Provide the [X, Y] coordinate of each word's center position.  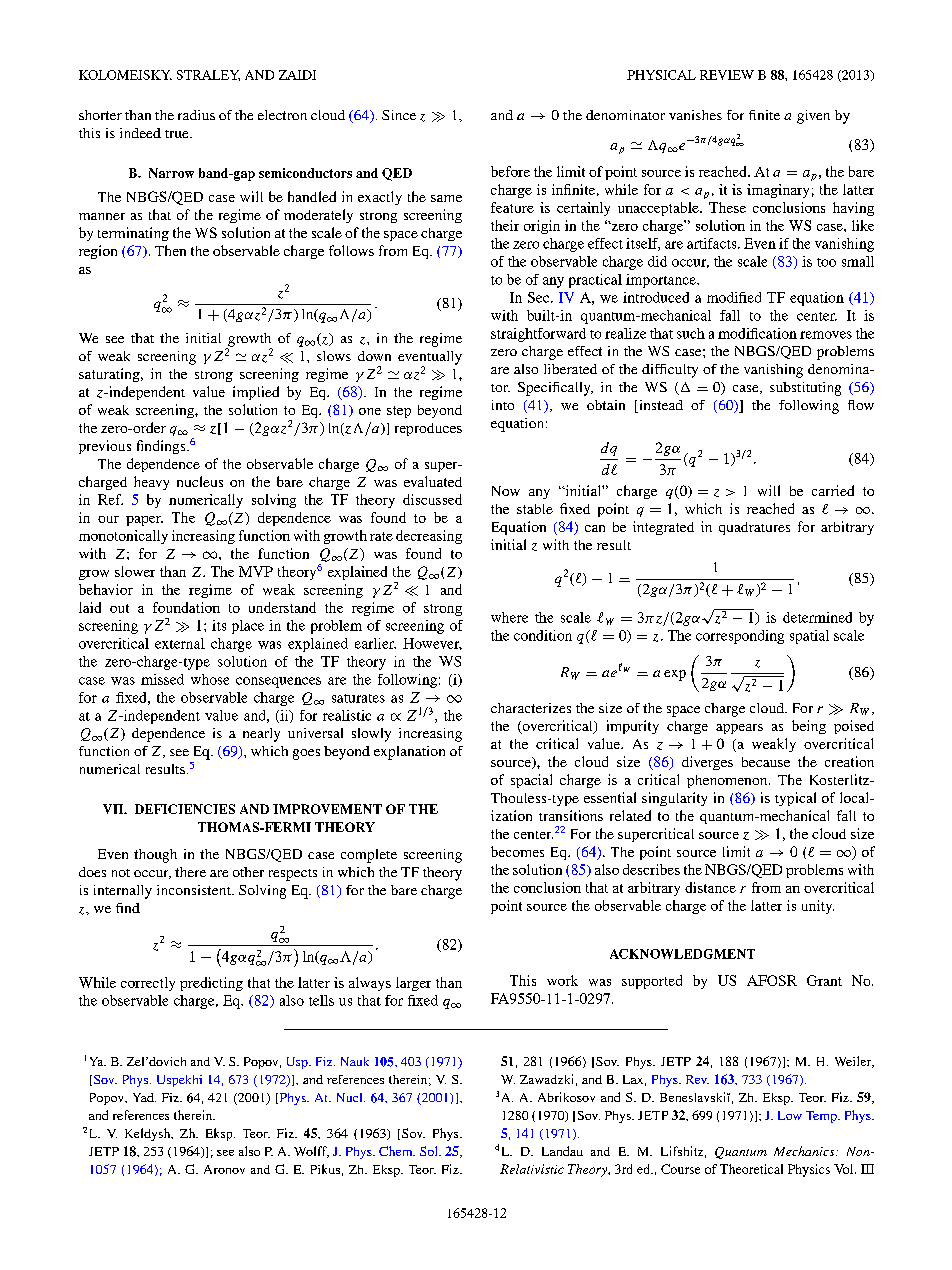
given [813, 117]
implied [256, 393]
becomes [517, 851]
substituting [805, 389]
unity [818, 907]
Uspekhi [179, 1081]
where [509, 617]
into [503, 405]
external [180, 643]
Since [399, 115]
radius [196, 115]
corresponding [740, 637]
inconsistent [195, 890]
